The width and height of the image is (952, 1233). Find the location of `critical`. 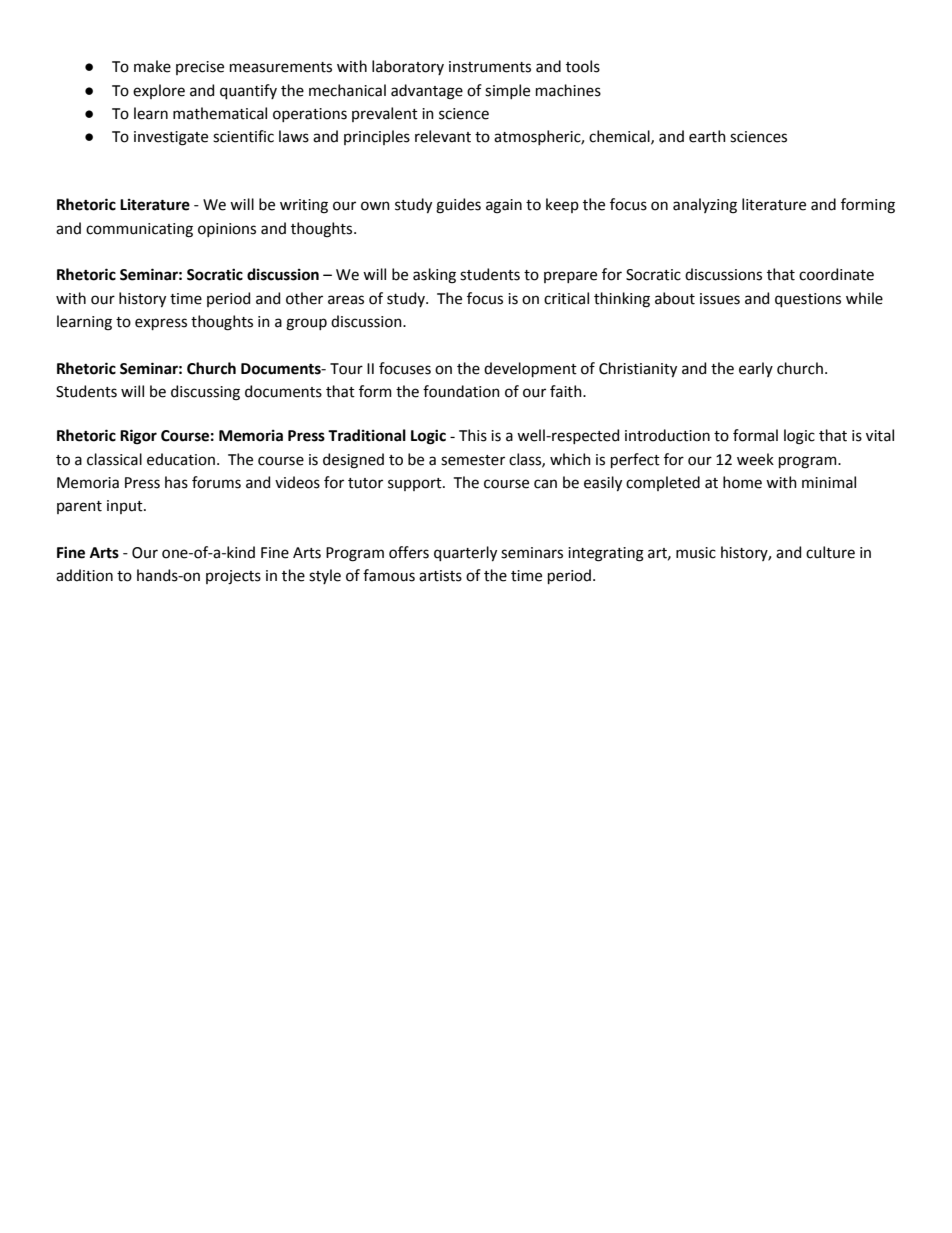

critical is located at coordinates (566, 298).
